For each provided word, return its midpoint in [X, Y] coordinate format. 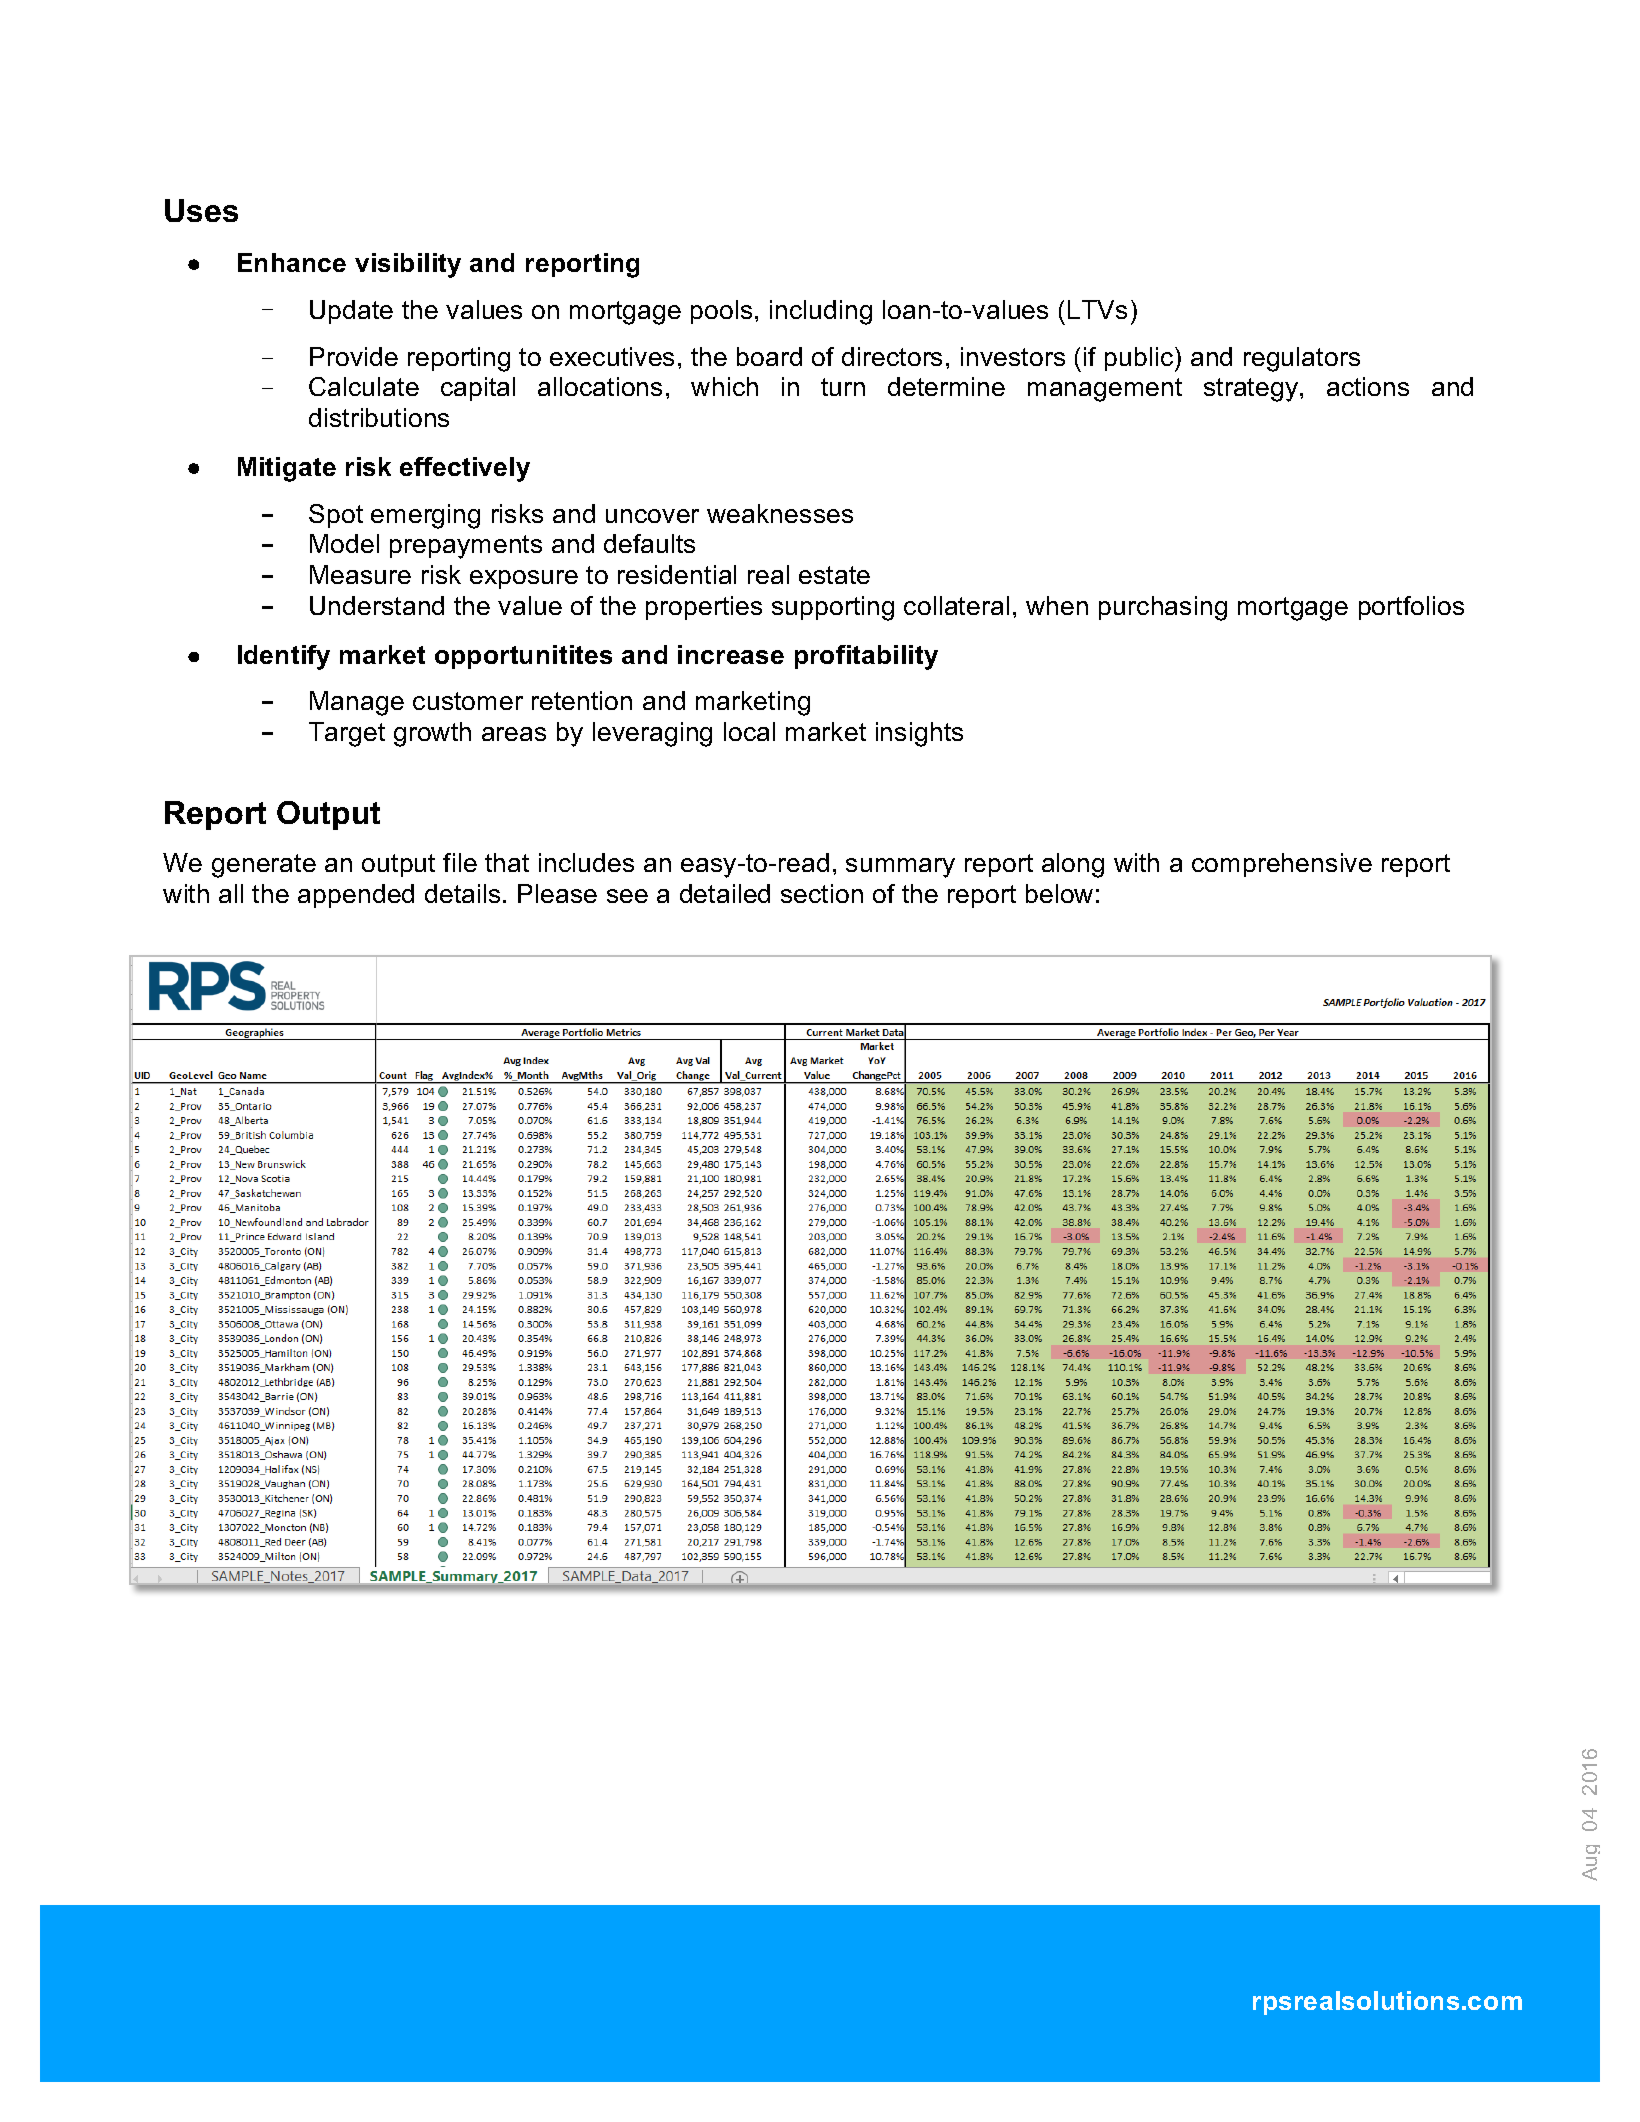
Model [344, 543]
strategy [1252, 390]
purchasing [1163, 608]
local [749, 731]
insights [919, 734]
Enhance [292, 262]
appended [356, 896]
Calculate [364, 386]
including [821, 312]
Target [347, 734]
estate [834, 575]
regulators [1302, 359]
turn [843, 387]
